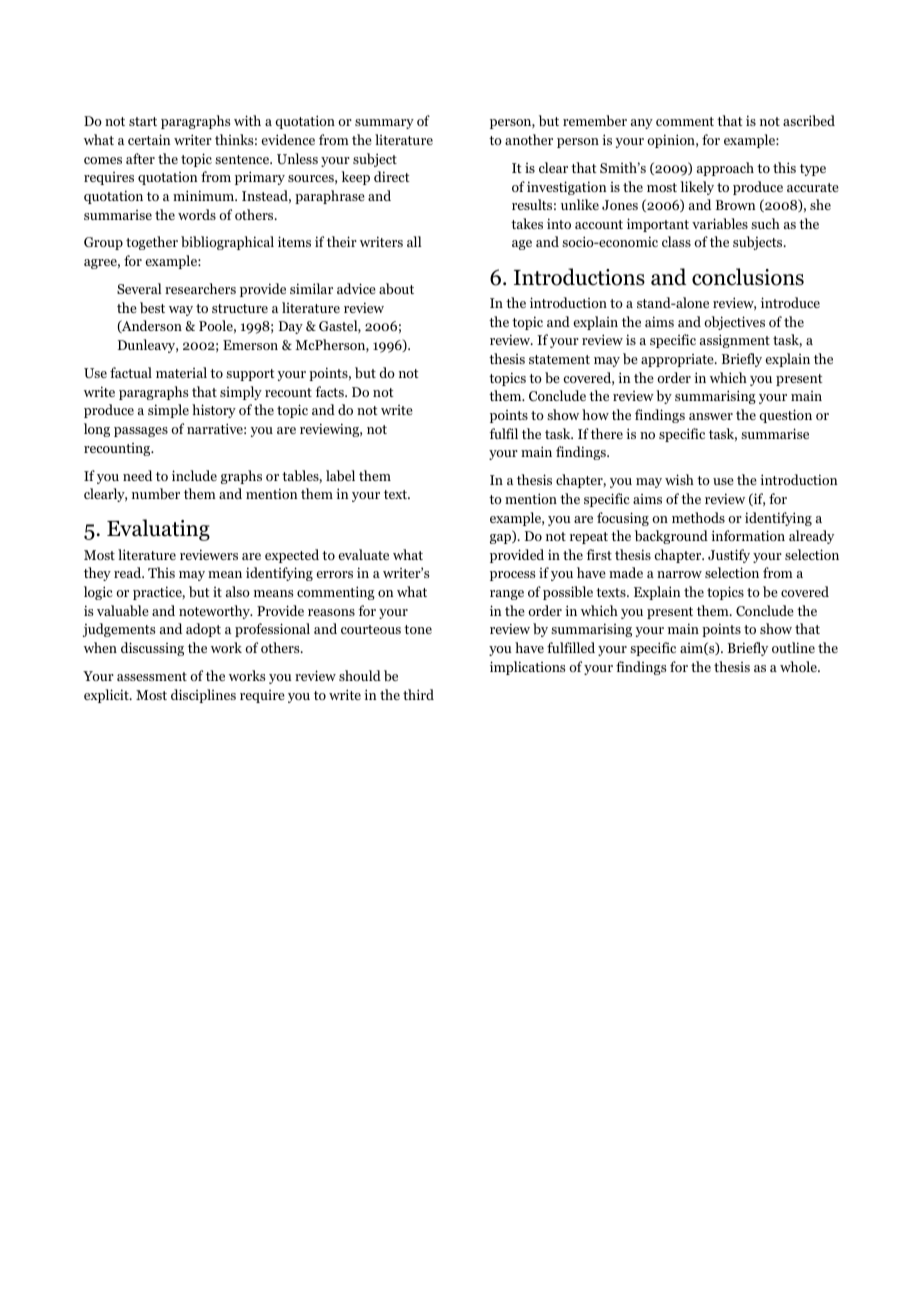 This page has height=1308, width=924. What do you see at coordinates (168, 411) in the page?
I see `simple` at bounding box center [168, 411].
